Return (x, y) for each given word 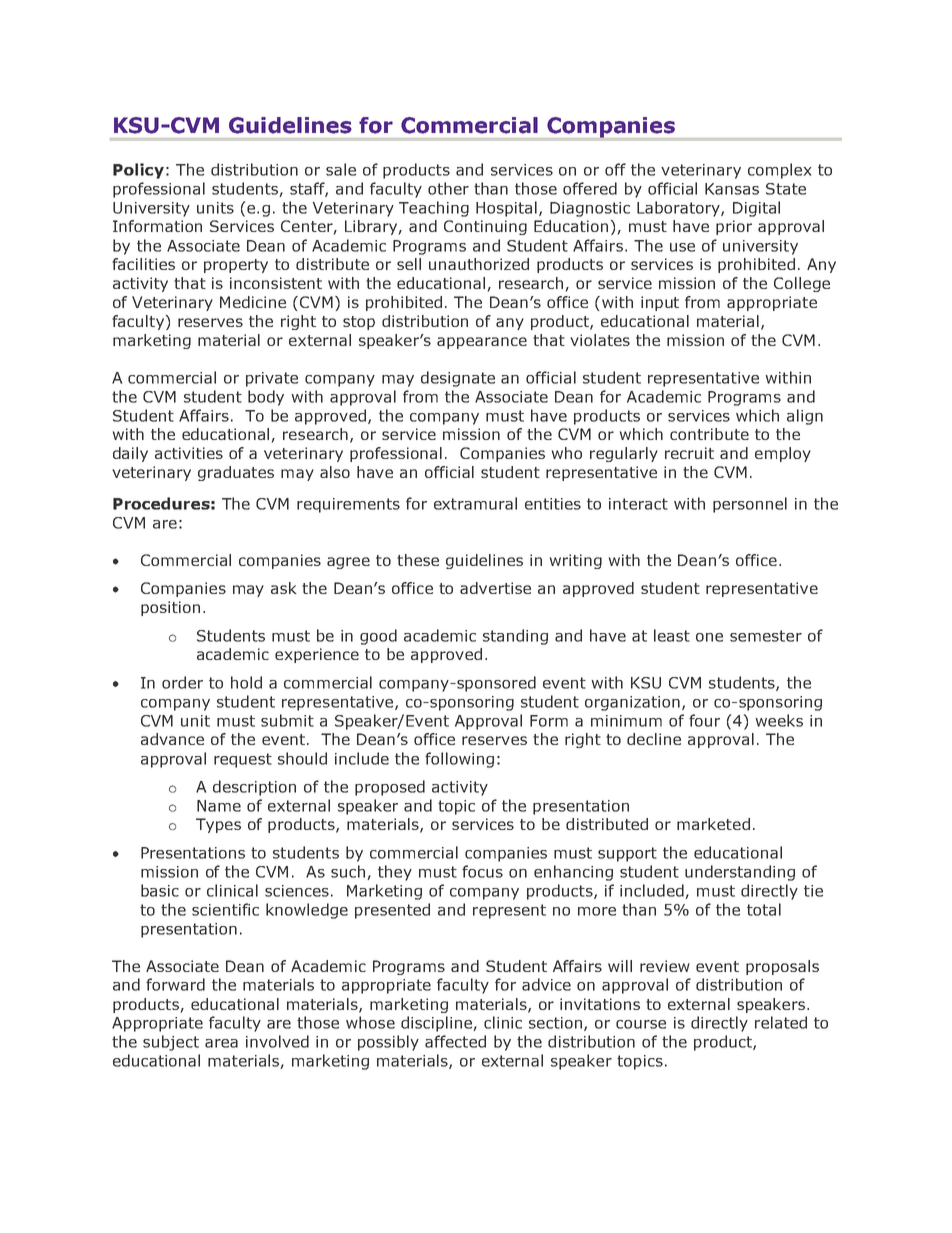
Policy (138, 171)
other (448, 188)
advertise (495, 588)
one (709, 637)
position (170, 608)
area (221, 1043)
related (781, 1022)
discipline (437, 1024)
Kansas (732, 189)
